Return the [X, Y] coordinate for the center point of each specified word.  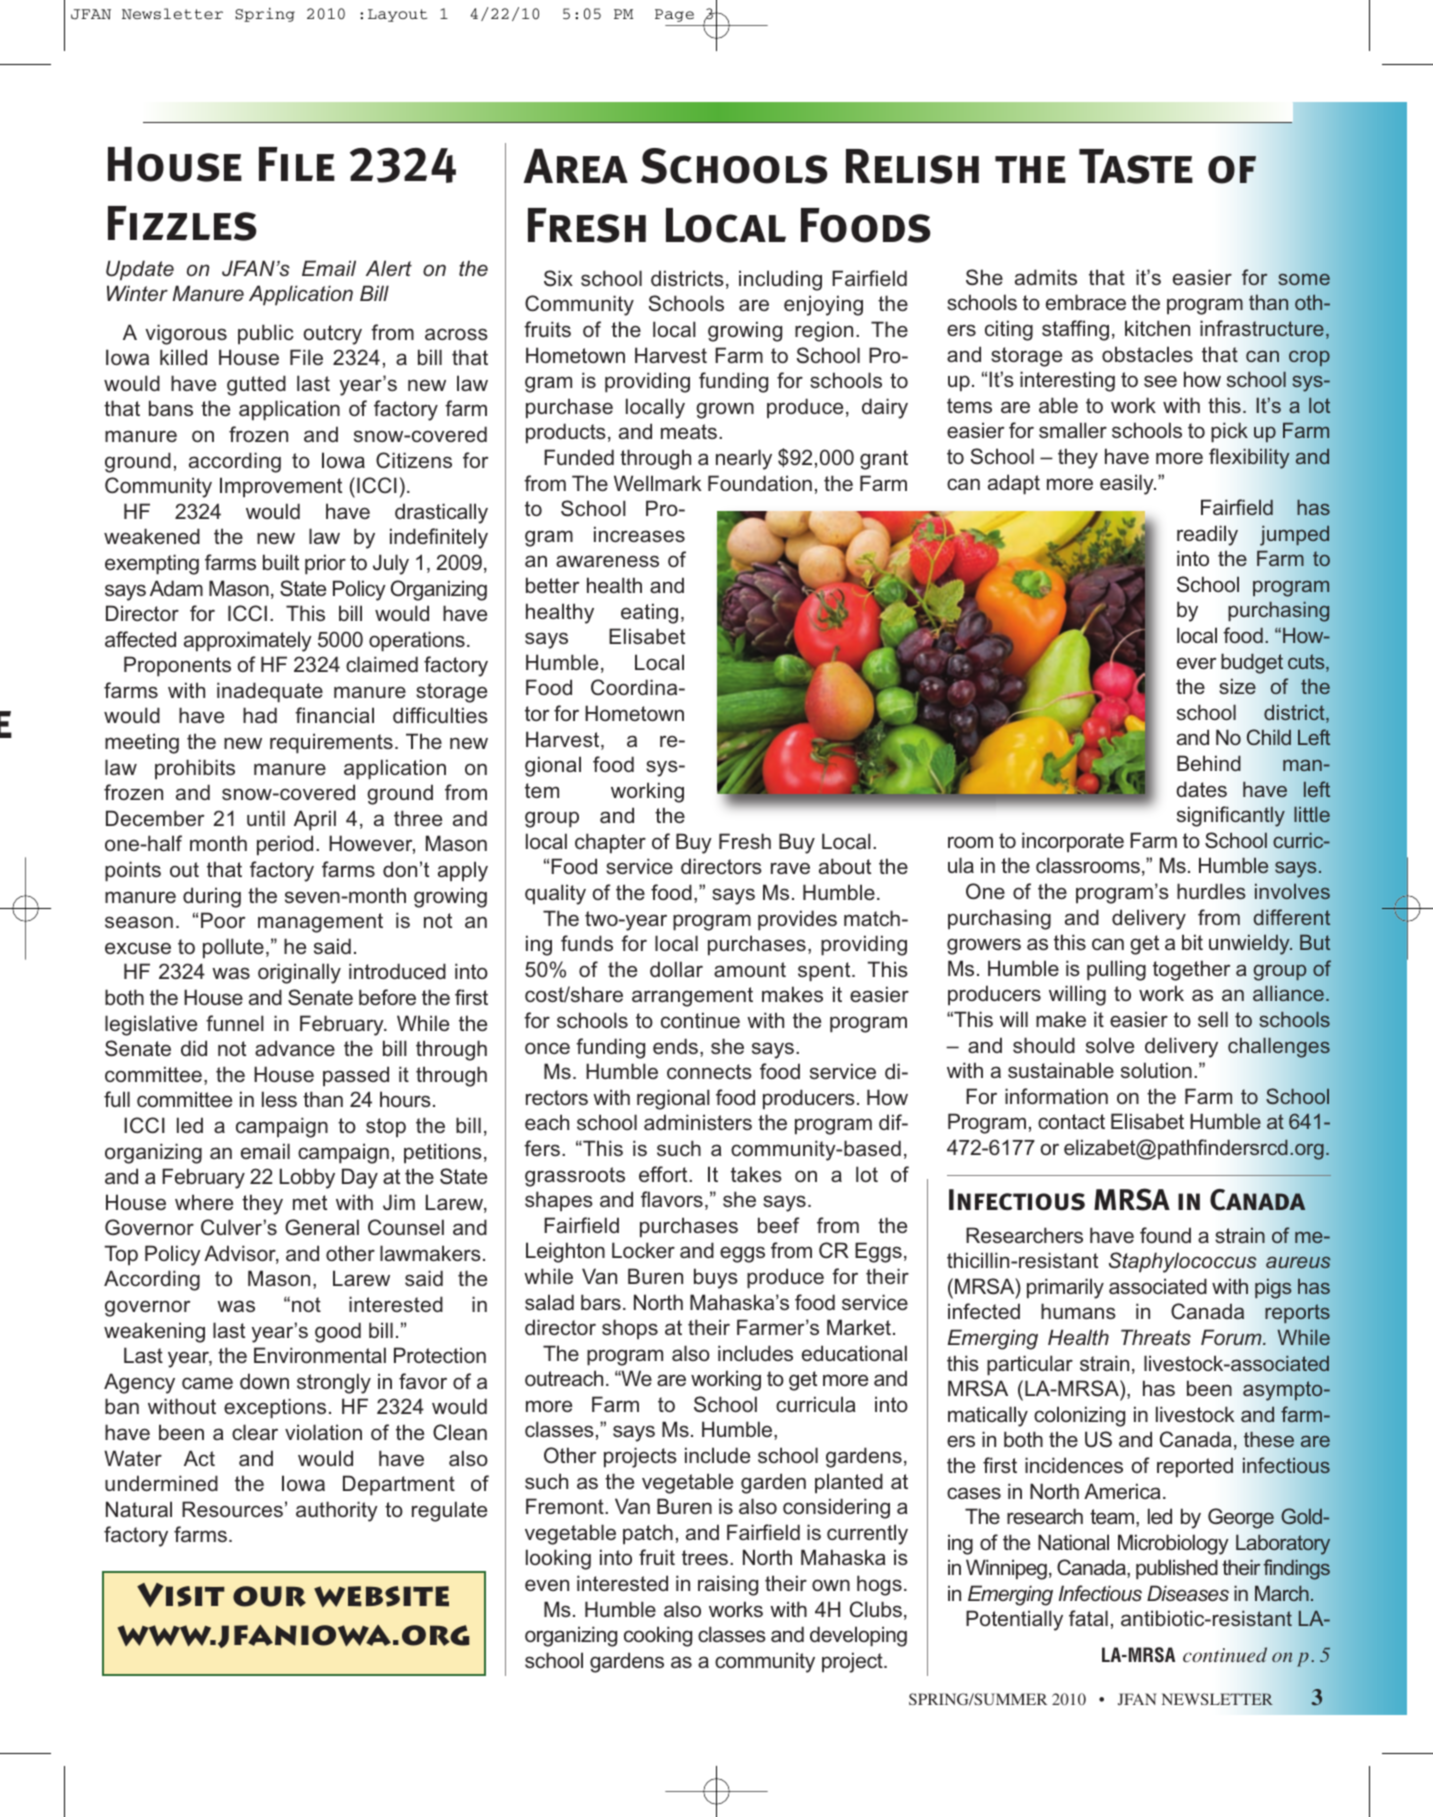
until [266, 818]
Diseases [1188, 1593]
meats [689, 431]
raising [728, 1585]
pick [1229, 432]
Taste [1136, 166]
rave [790, 868]
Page [674, 15]
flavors [672, 1199]
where [204, 1202]
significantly [1231, 816]
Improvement [281, 487]
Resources [232, 1509]
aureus [1298, 1262]
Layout [397, 15]
